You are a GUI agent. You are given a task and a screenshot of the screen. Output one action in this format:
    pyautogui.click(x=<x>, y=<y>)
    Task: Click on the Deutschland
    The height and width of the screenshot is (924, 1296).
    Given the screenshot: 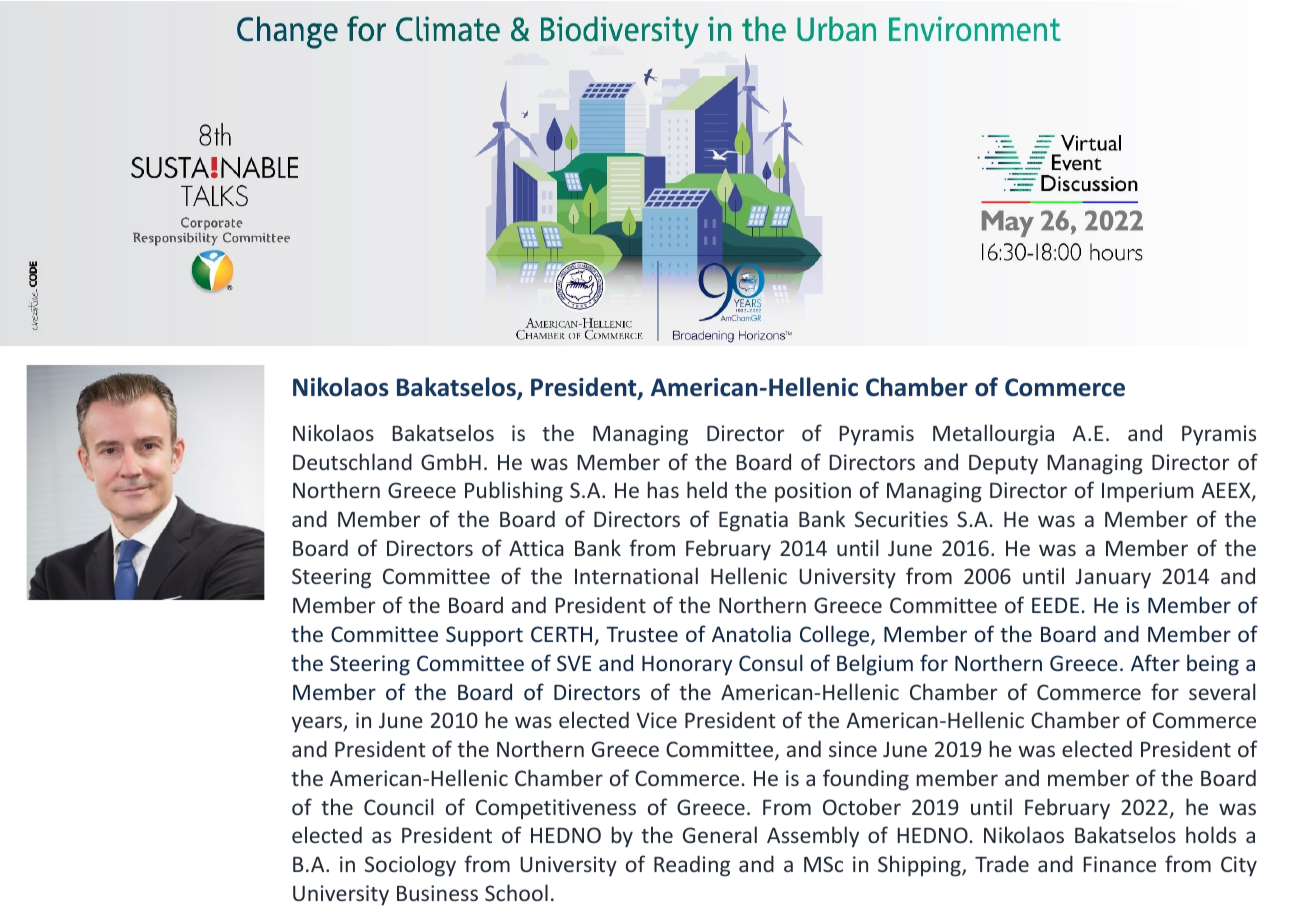 What is the action you would take?
    pyautogui.click(x=352, y=461)
